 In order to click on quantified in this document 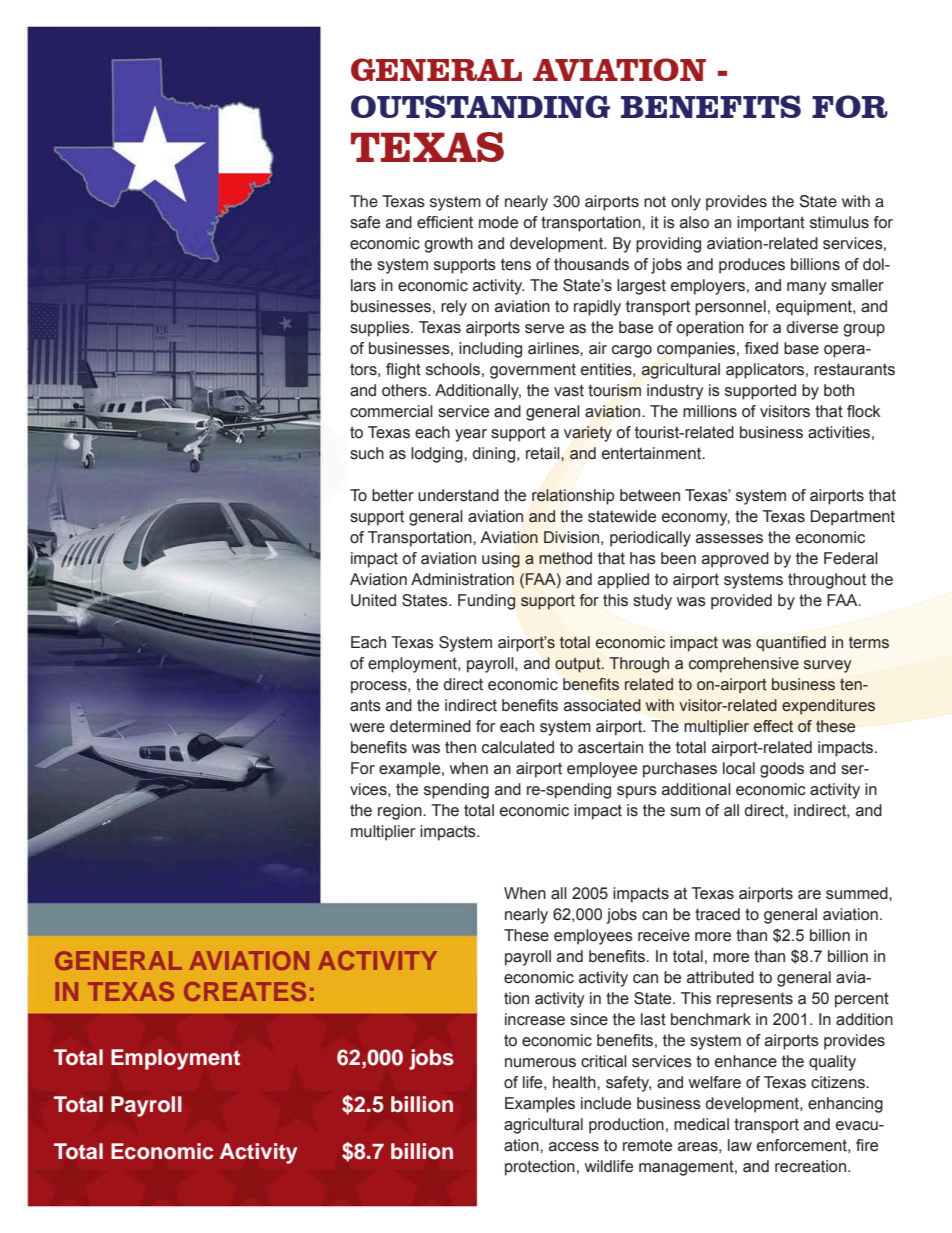, I will do `click(791, 644)`.
